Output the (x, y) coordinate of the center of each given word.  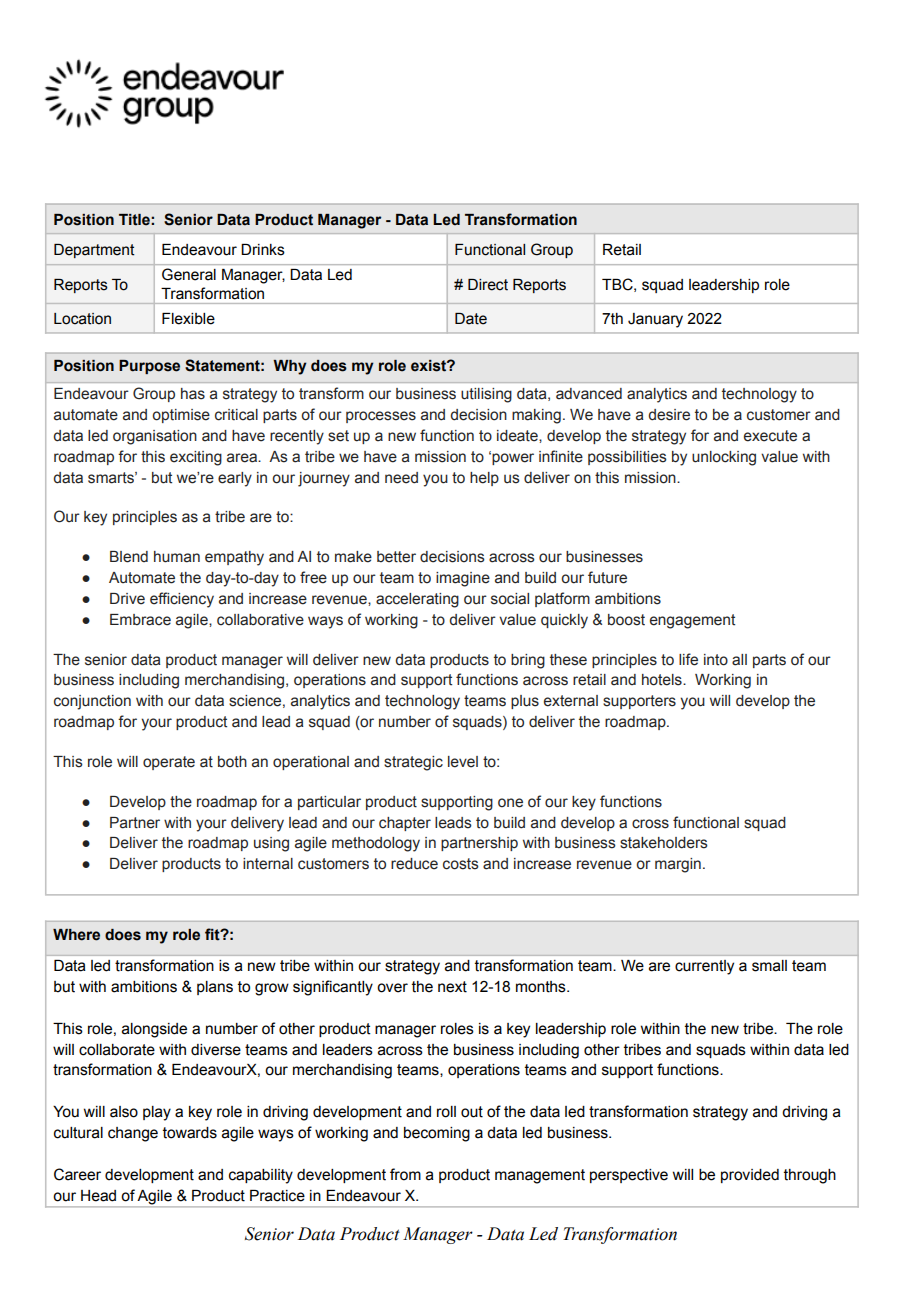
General (189, 274)
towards (190, 1133)
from (405, 1174)
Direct (488, 285)
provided (750, 1176)
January (655, 320)
